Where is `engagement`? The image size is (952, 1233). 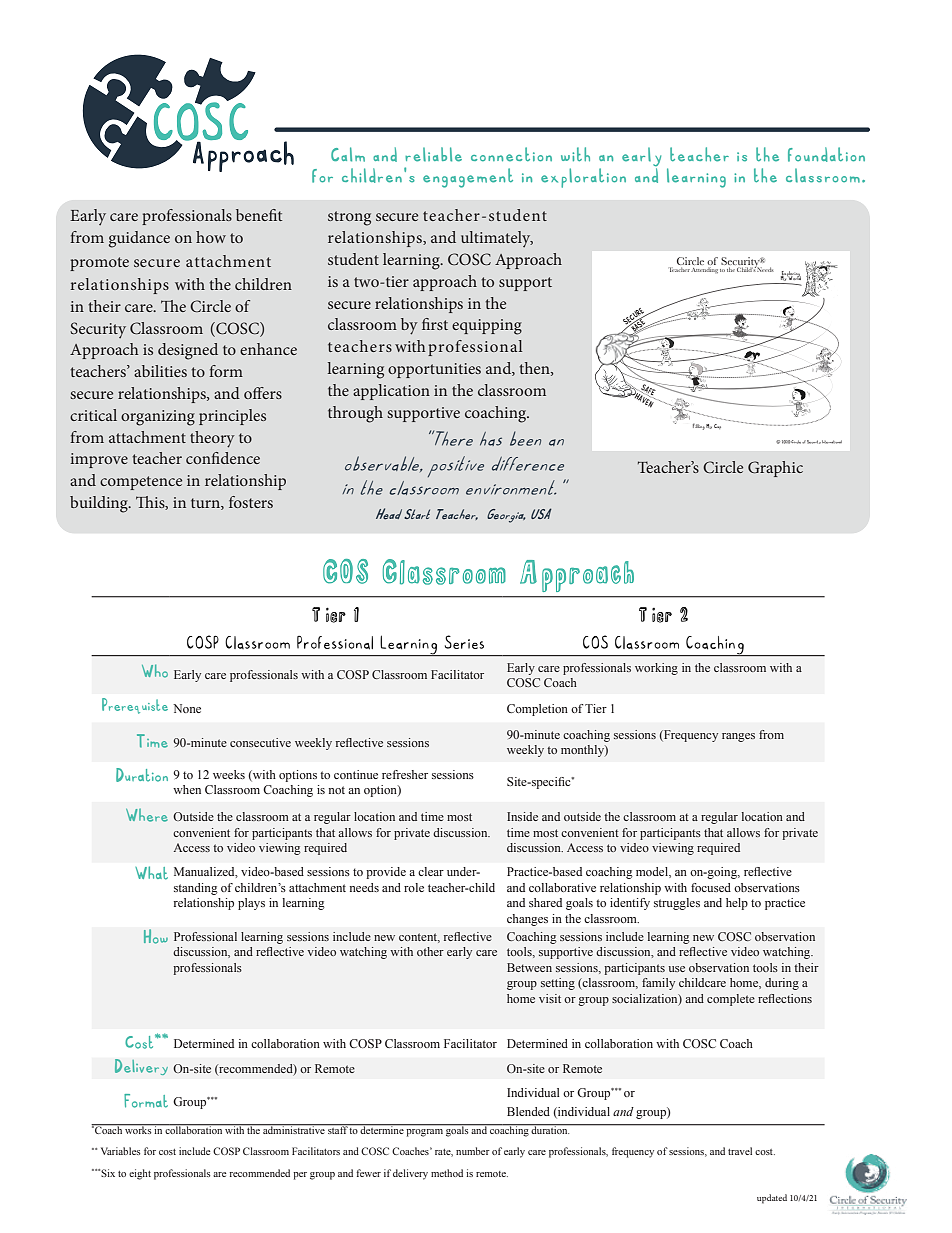
engagement is located at coordinates (468, 178).
